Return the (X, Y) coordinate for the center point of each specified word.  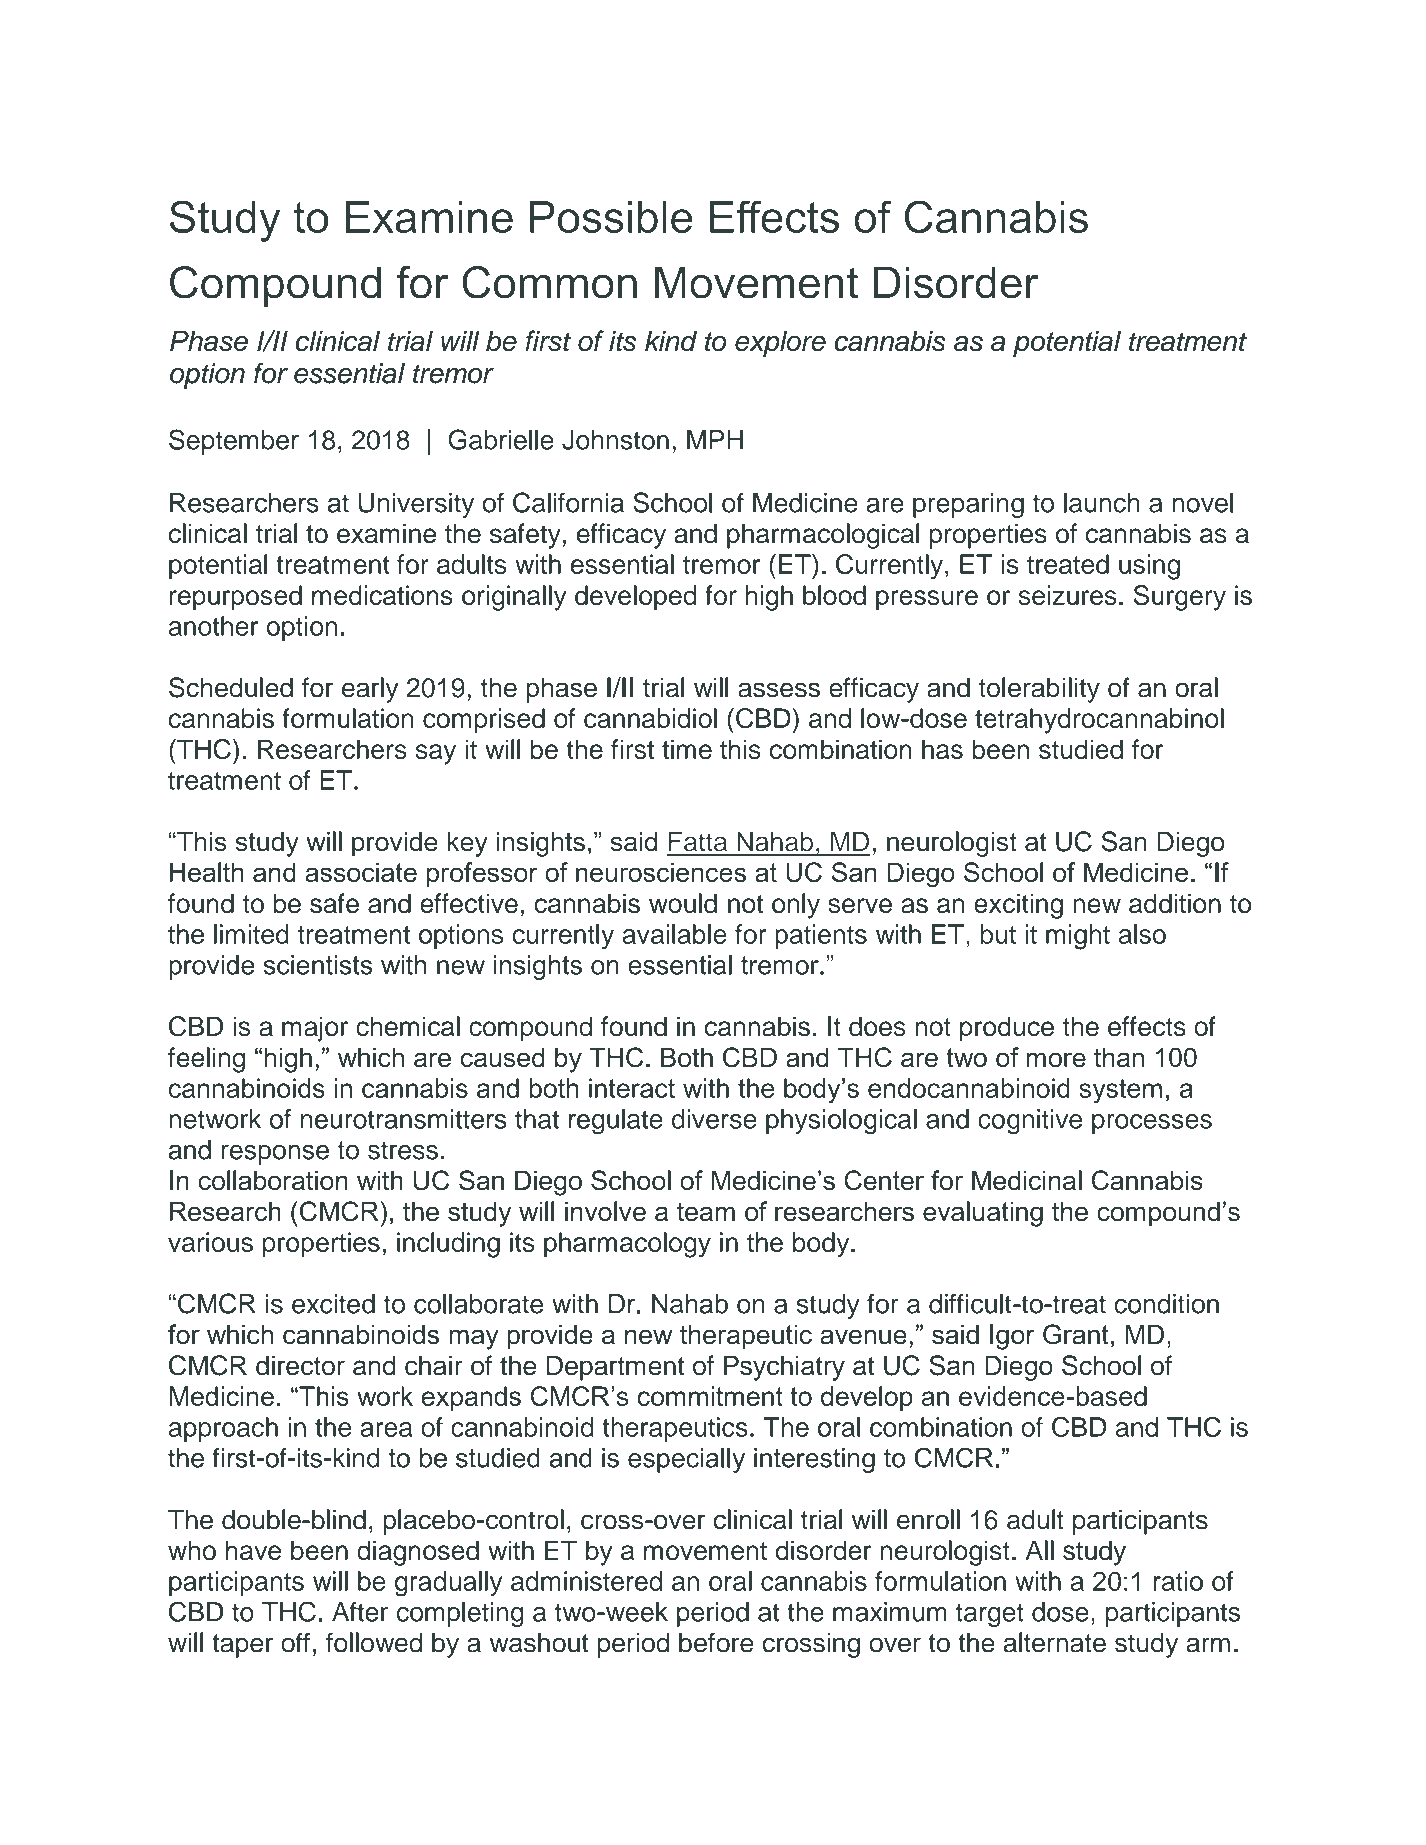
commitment (710, 1396)
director (300, 1365)
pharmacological (823, 536)
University (416, 505)
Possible (611, 217)
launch (1102, 503)
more (1056, 1059)
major (315, 1029)
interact (632, 1088)
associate (361, 872)
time (687, 749)
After (360, 1612)
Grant (1076, 1334)
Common (549, 282)
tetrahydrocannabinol (1099, 721)
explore (780, 343)
